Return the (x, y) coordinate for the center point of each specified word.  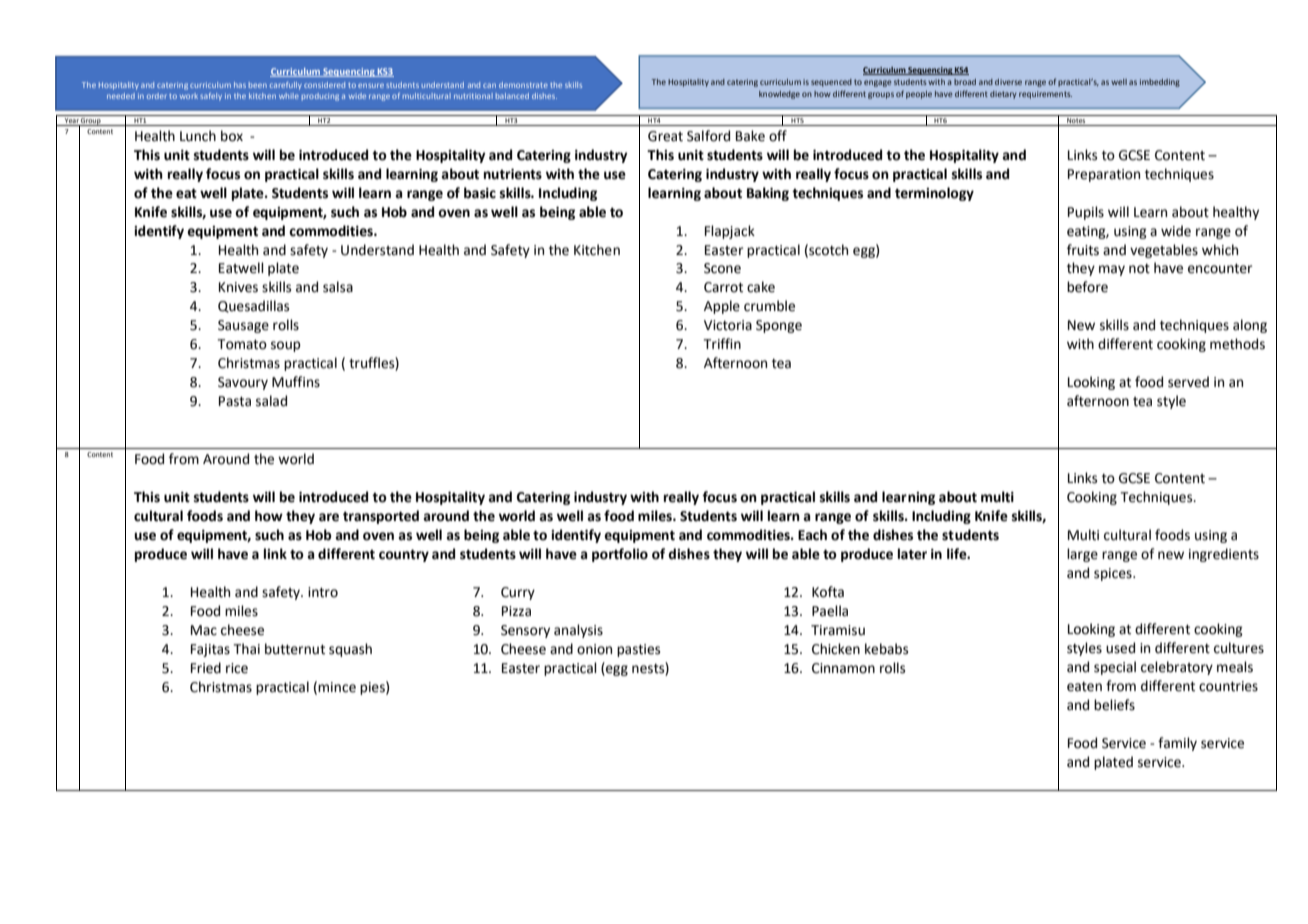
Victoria (728, 325)
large (1082, 555)
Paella (830, 611)
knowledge (779, 95)
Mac (204, 630)
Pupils (1086, 213)
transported (381, 517)
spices (1114, 574)
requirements (1045, 95)
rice (237, 668)
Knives (238, 287)
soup (286, 346)
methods (1237, 344)
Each (812, 535)
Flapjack (730, 232)
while (289, 96)
